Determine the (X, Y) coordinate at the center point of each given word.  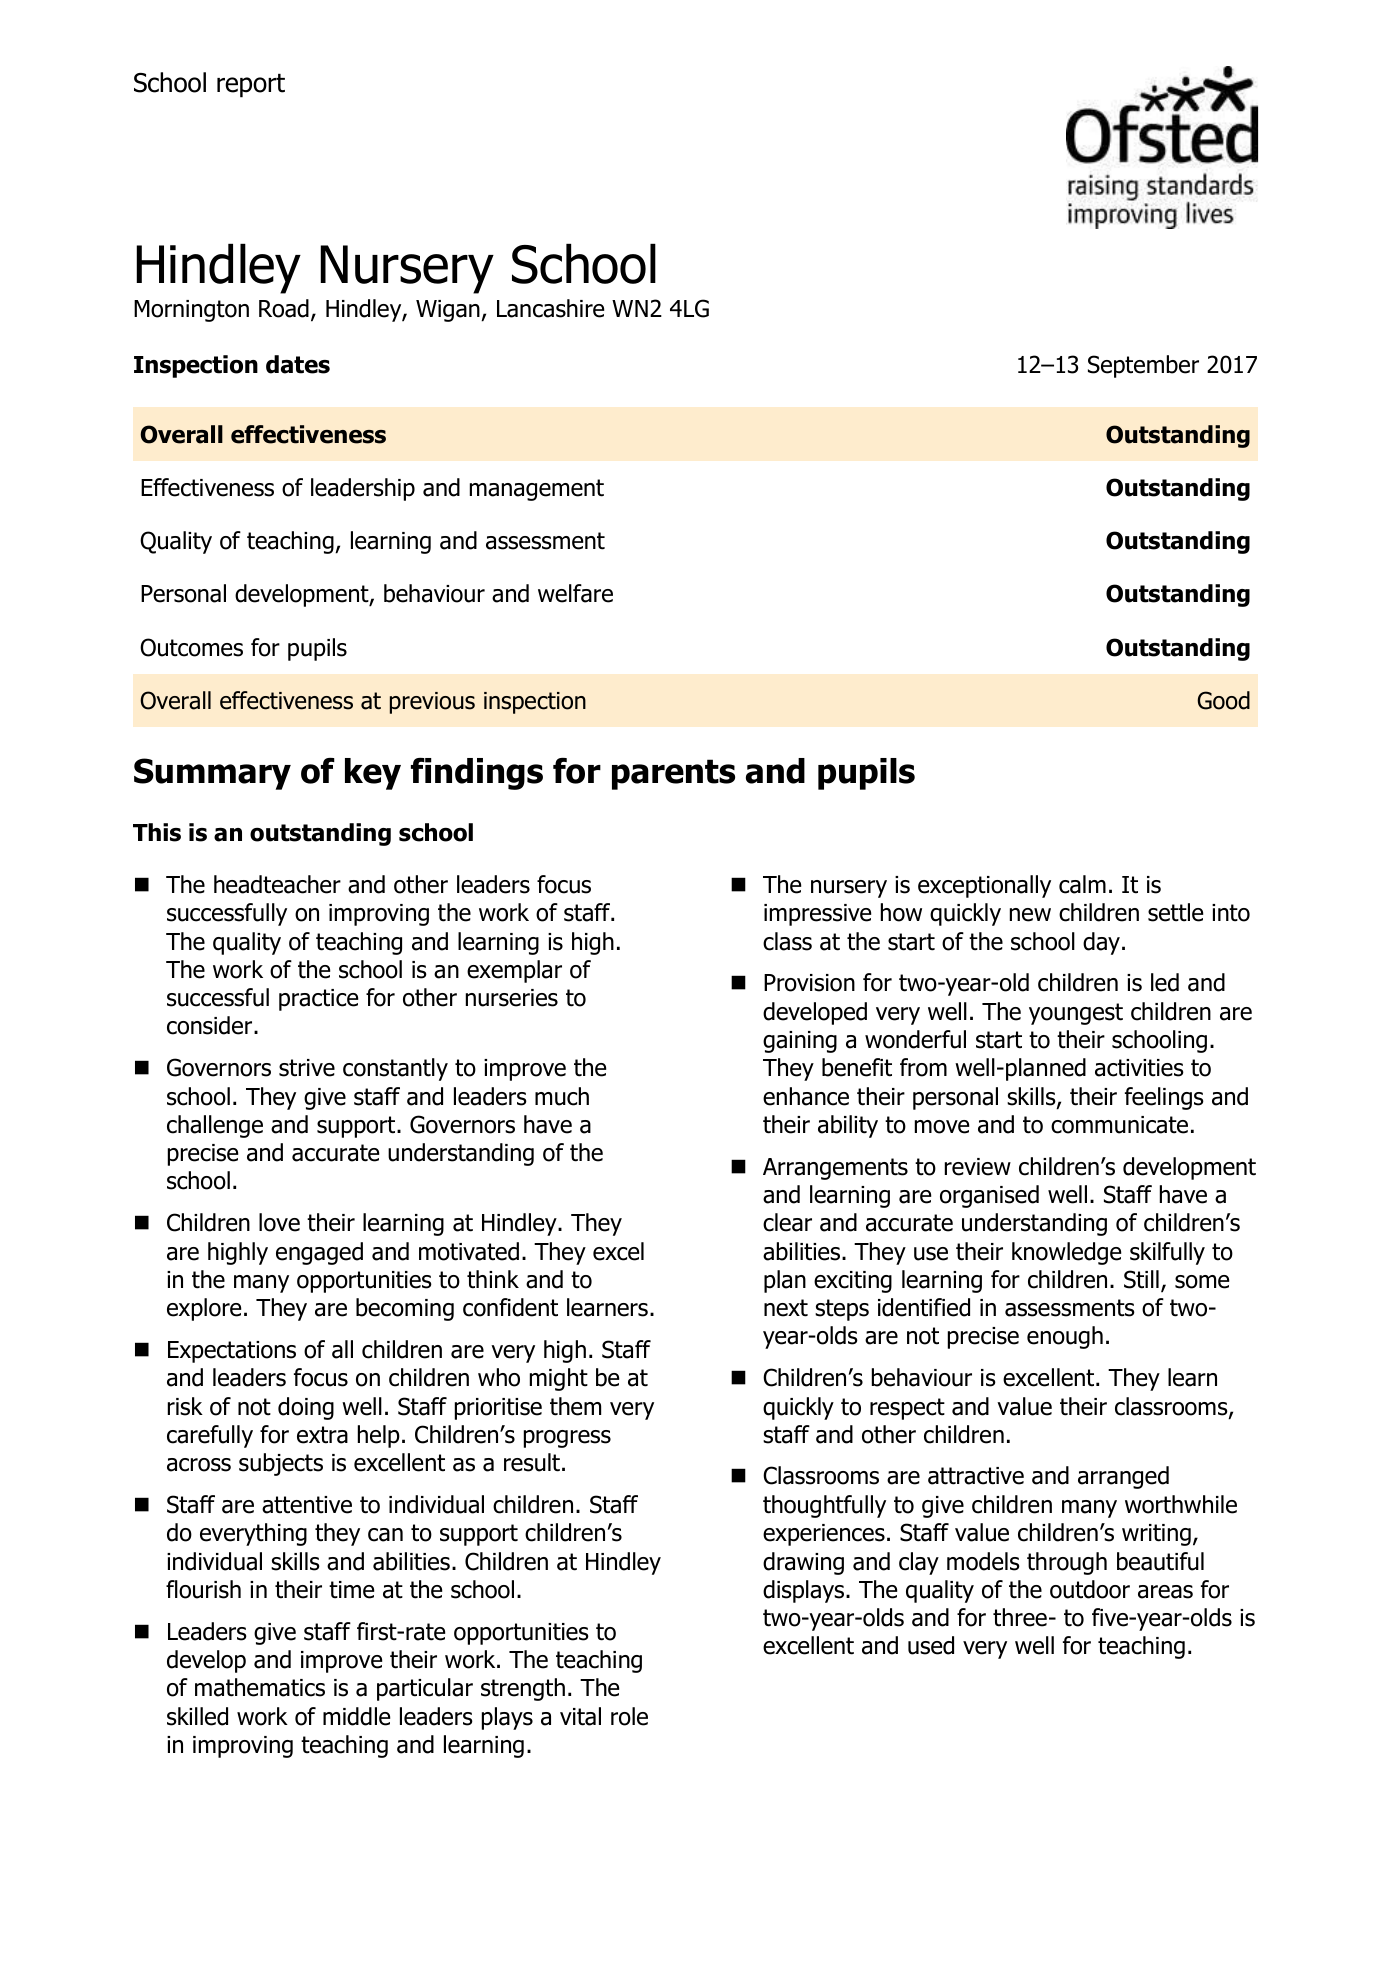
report (251, 86)
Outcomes (191, 647)
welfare (575, 593)
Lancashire (550, 308)
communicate (1119, 1125)
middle (356, 1716)
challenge (215, 1126)
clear (787, 1222)
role (629, 1716)
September (1143, 366)
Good (1223, 700)
